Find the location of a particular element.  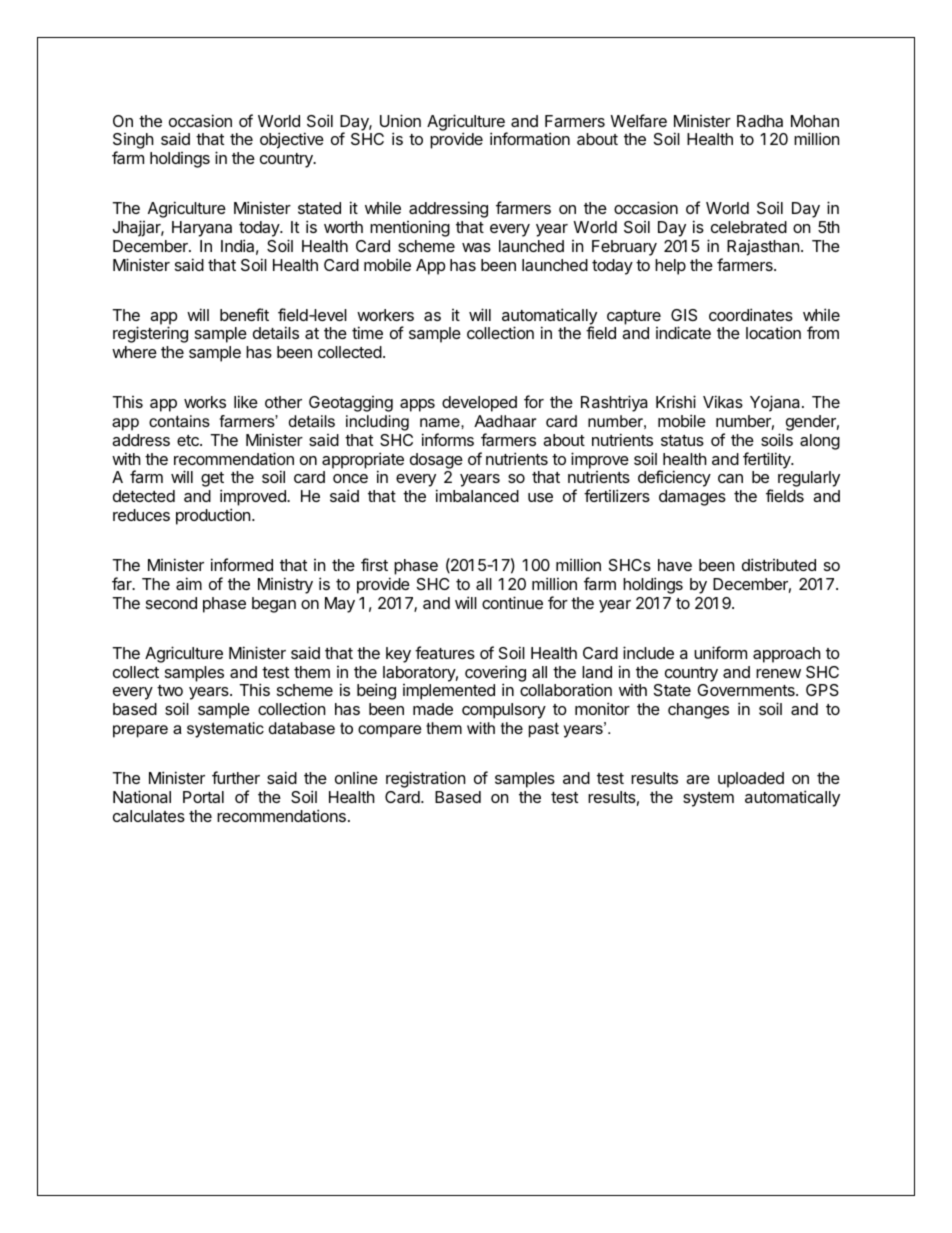

get is located at coordinates (212, 481).
